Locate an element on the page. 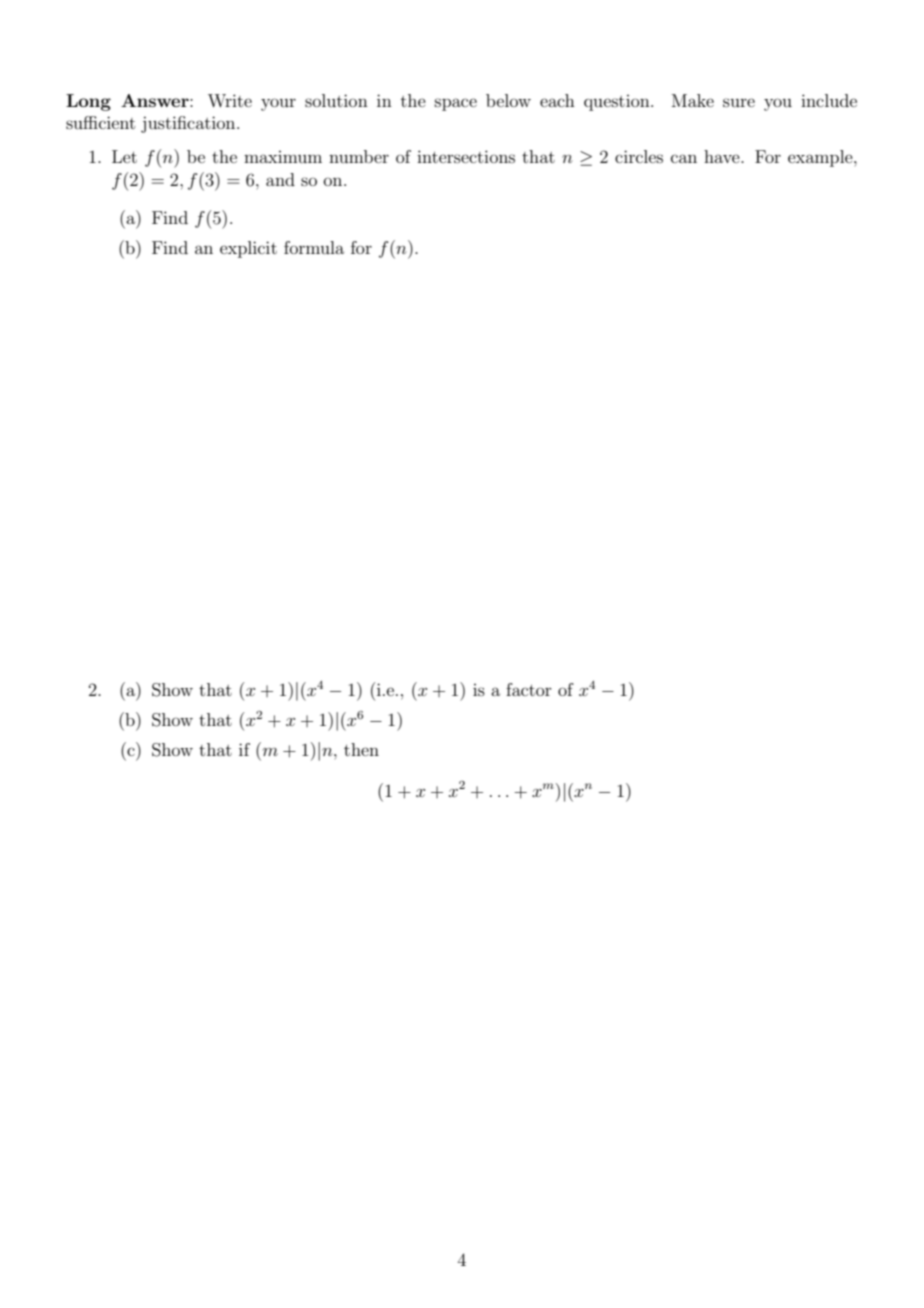 Image resolution: width=924 pixels, height=1308 pixels. space is located at coordinates (456, 104).
